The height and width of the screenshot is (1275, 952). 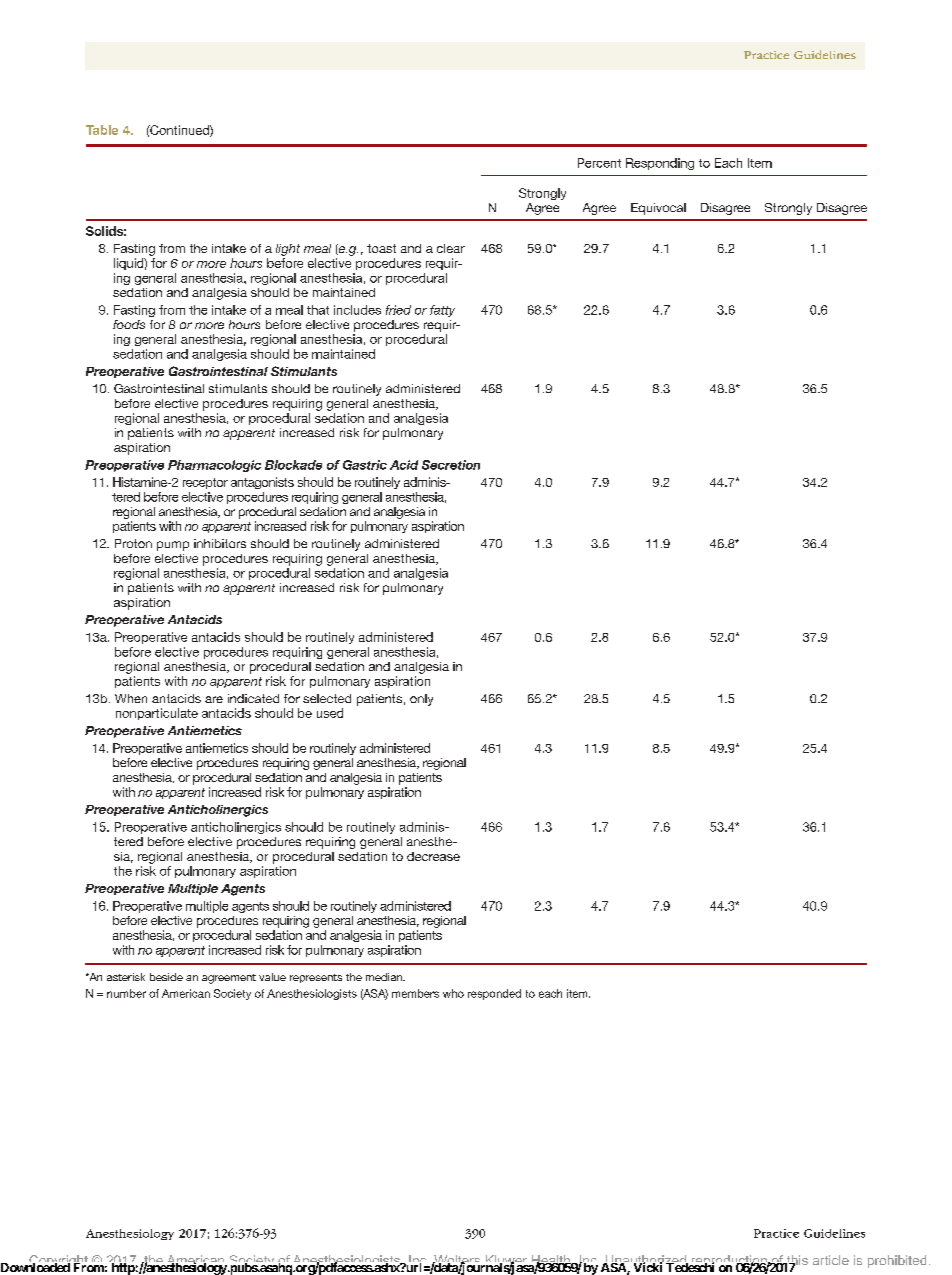 What do you see at coordinates (660, 164) in the screenshot?
I see `Responding` at bounding box center [660, 164].
